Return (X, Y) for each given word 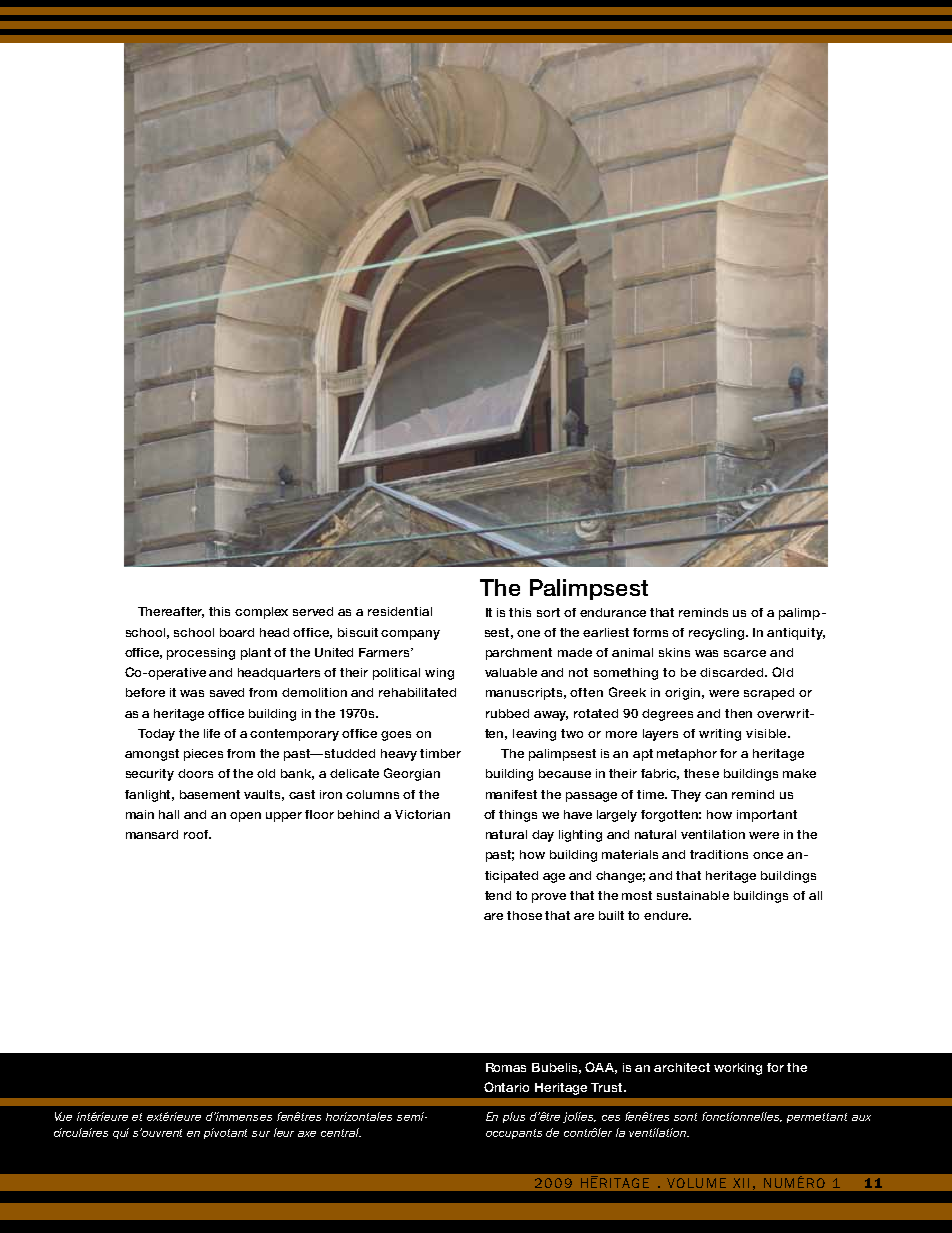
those (524, 915)
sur (261, 1134)
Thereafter (171, 612)
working (738, 1069)
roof (197, 834)
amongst (152, 755)
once (768, 855)
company (410, 635)
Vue (63, 1116)
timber (440, 753)
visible (767, 733)
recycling (718, 634)
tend (498, 895)
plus (514, 1117)
